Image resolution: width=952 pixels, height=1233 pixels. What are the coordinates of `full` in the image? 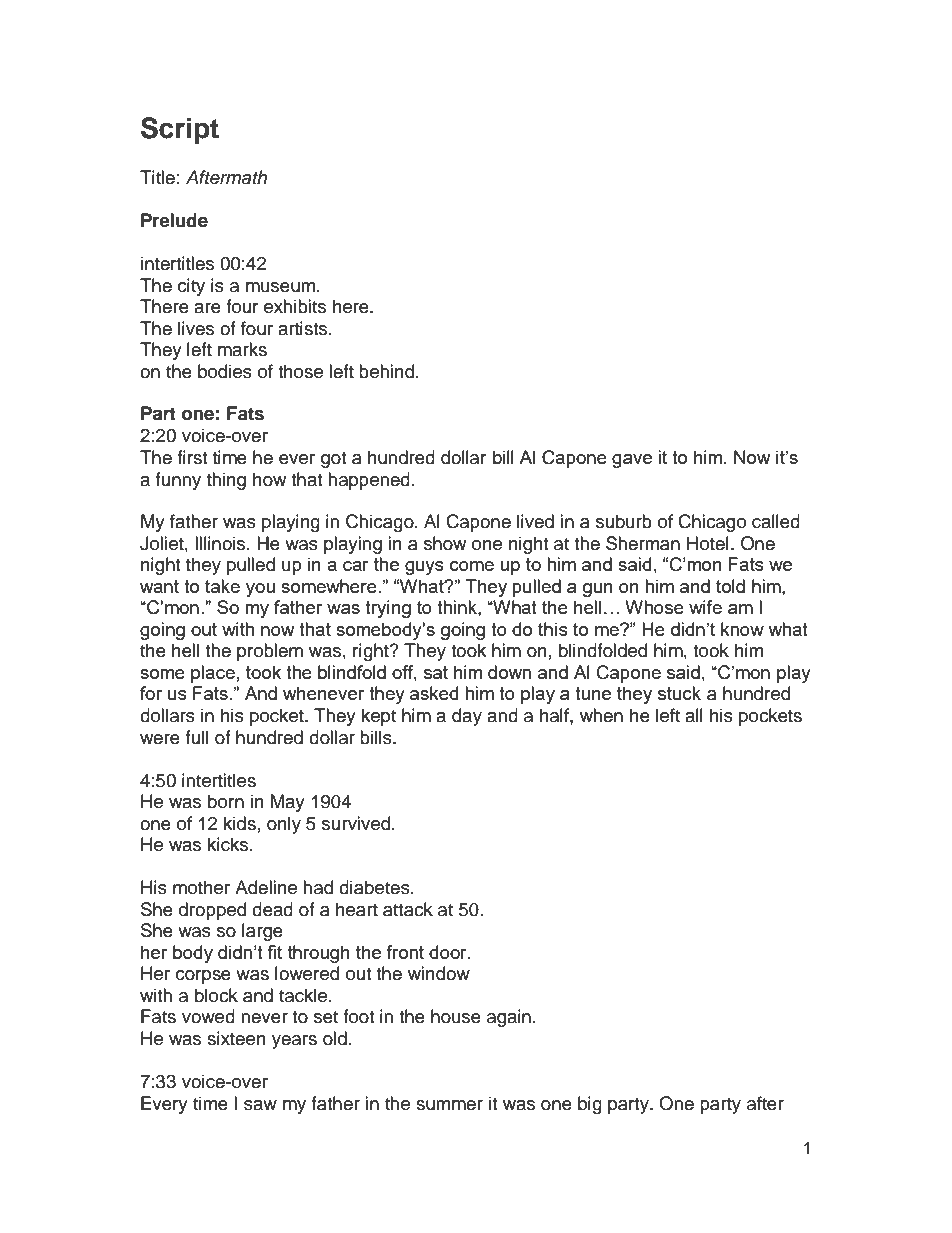 It's located at (196, 737).
